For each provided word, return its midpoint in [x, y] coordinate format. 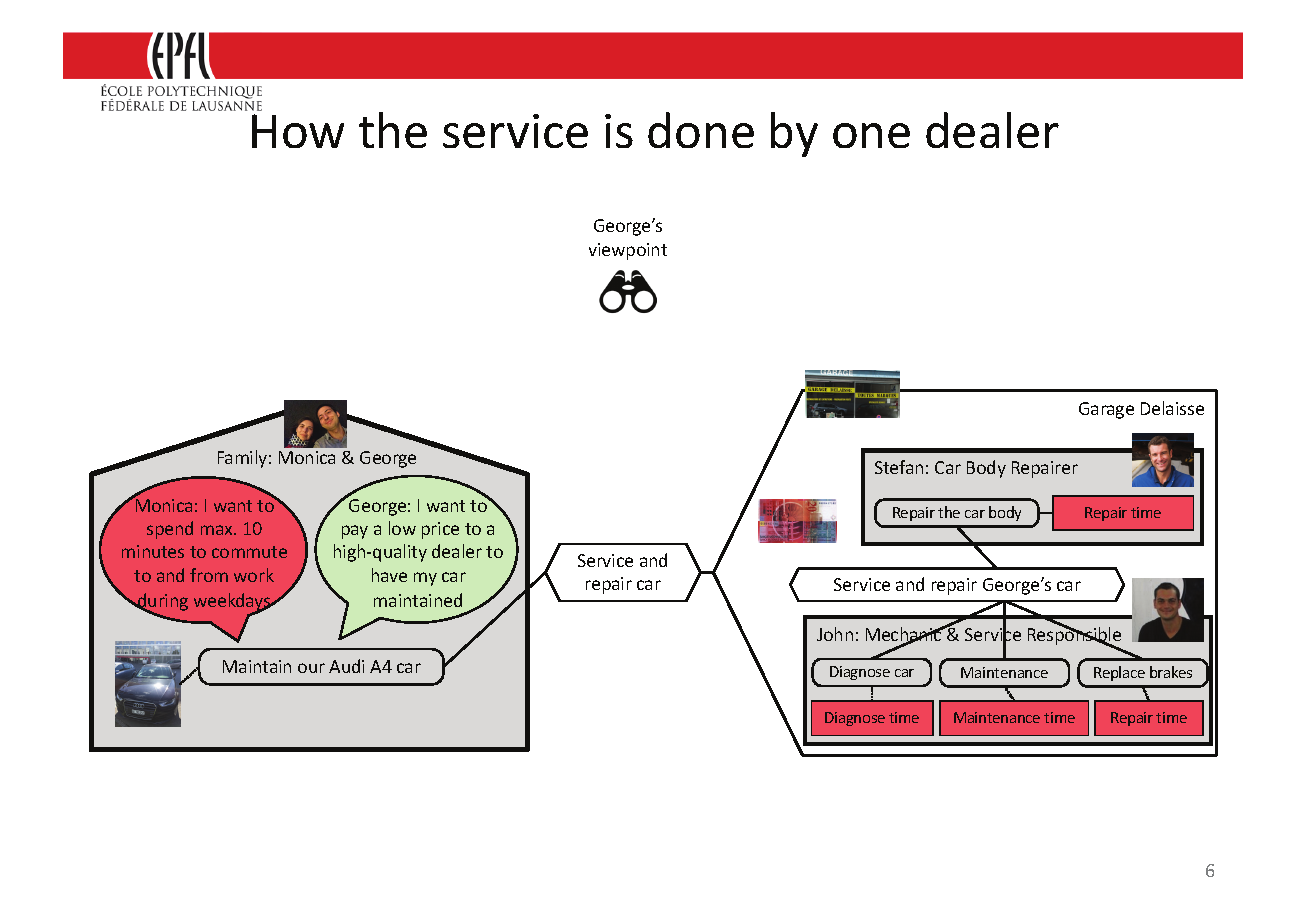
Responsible [1074, 636]
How [298, 131]
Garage [1106, 410]
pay [355, 532]
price [440, 530]
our [311, 668]
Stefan [899, 467]
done [701, 130]
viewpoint [628, 251]
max [218, 530]
